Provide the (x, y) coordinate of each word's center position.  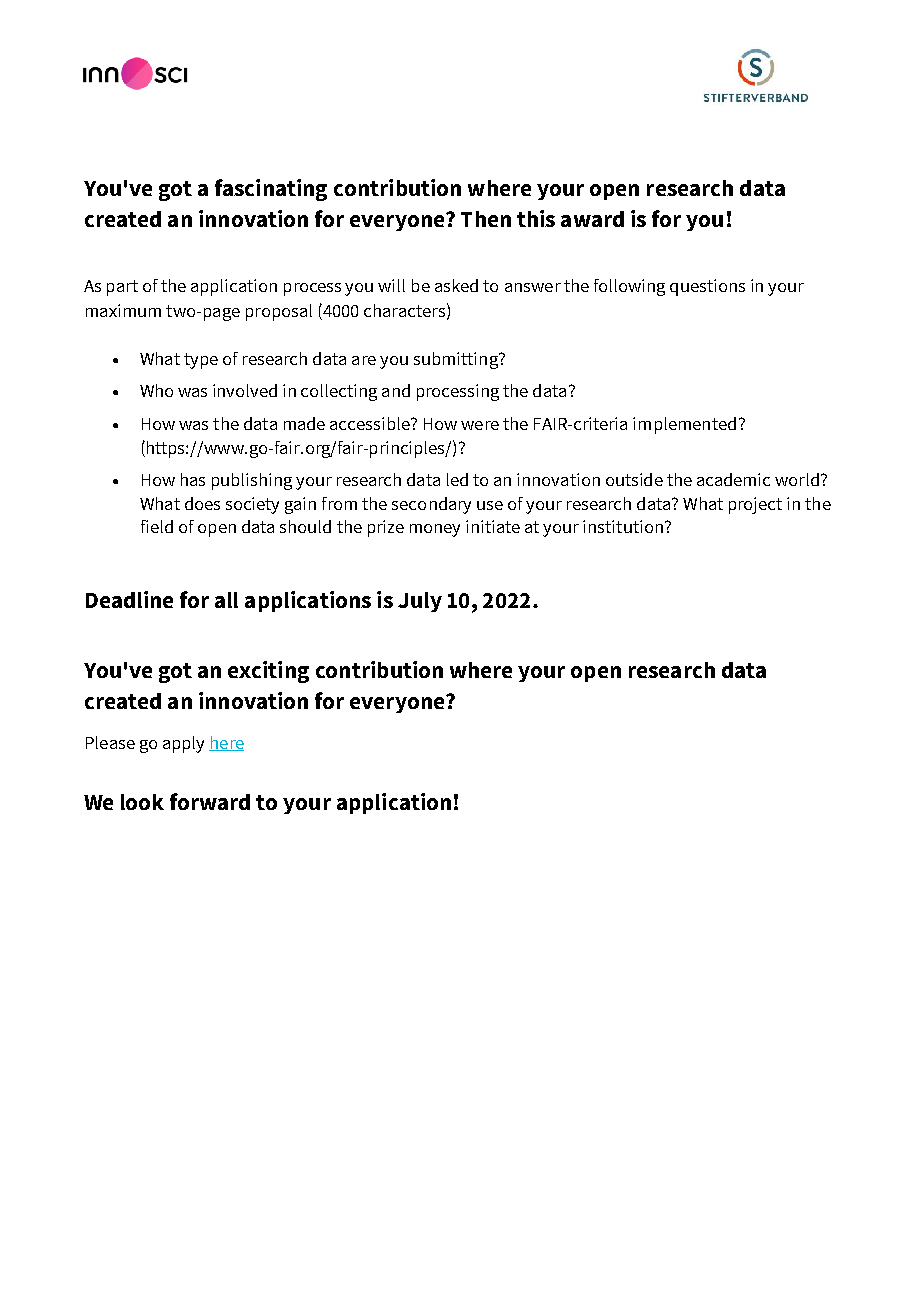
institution (623, 526)
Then (486, 219)
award (592, 219)
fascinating (271, 190)
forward (210, 801)
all (226, 600)
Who (156, 390)
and (396, 390)
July (420, 602)
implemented (684, 425)
